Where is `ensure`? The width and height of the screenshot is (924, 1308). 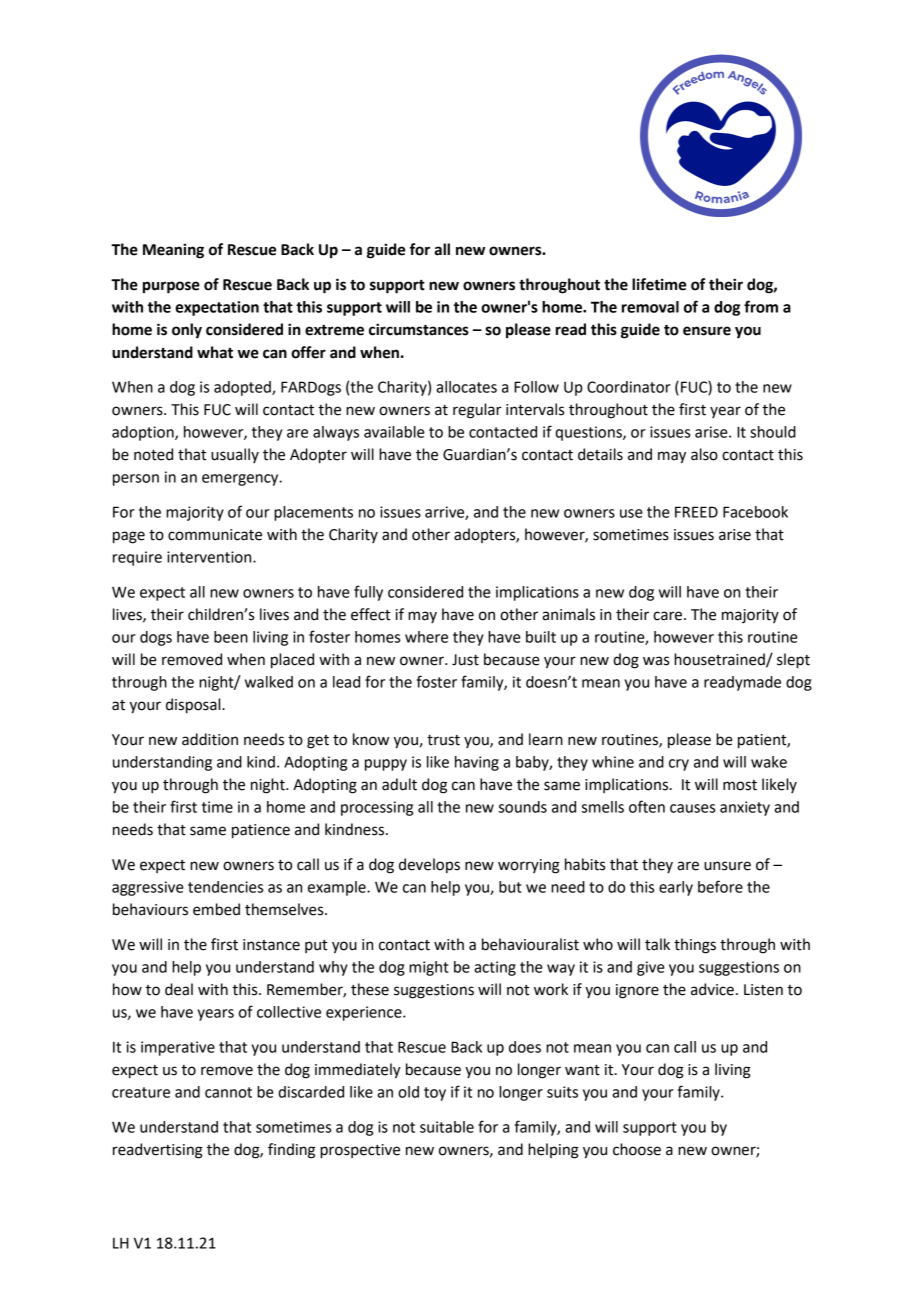 ensure is located at coordinates (707, 331).
